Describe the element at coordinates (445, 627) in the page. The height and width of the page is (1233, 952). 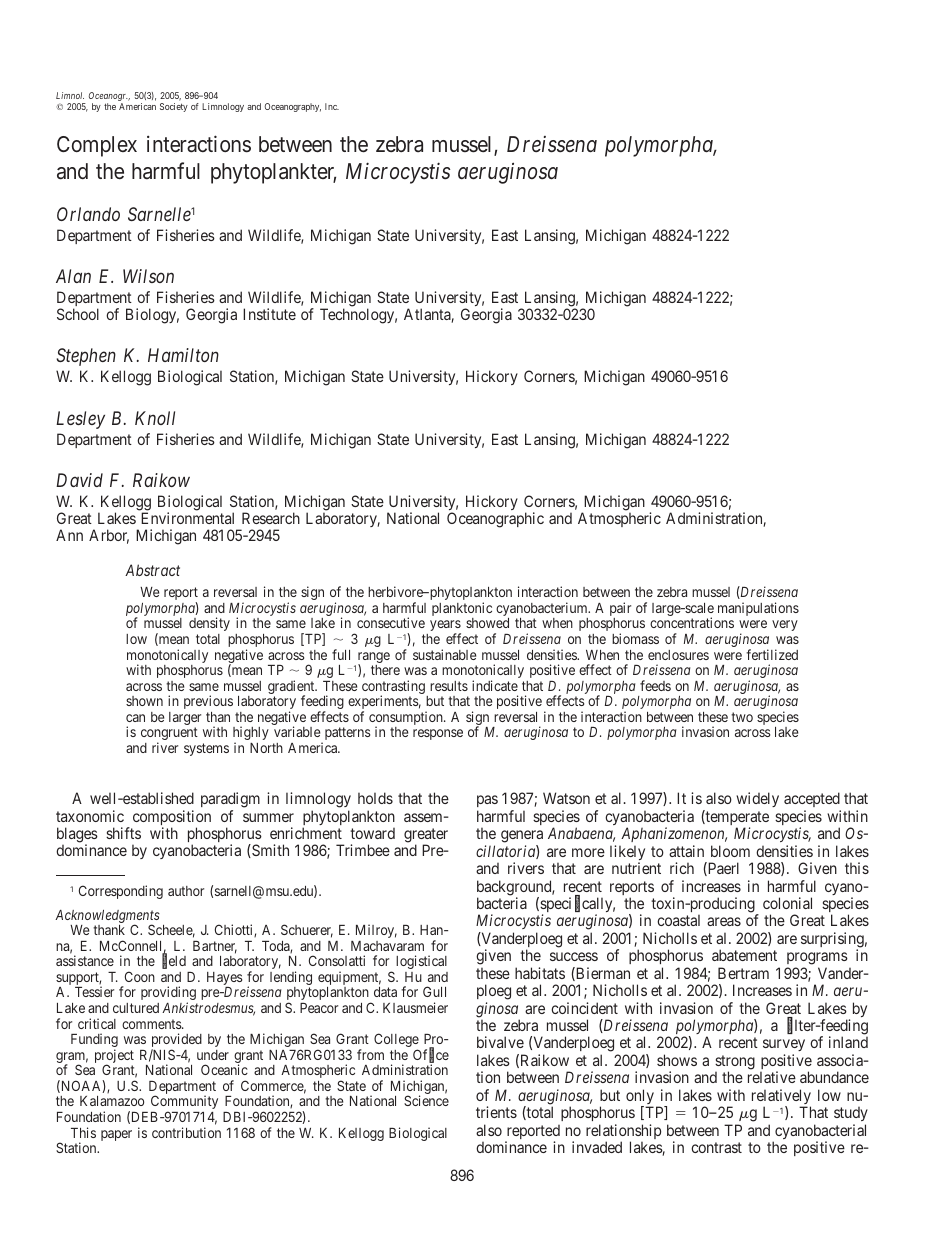
I see `years` at that location.
